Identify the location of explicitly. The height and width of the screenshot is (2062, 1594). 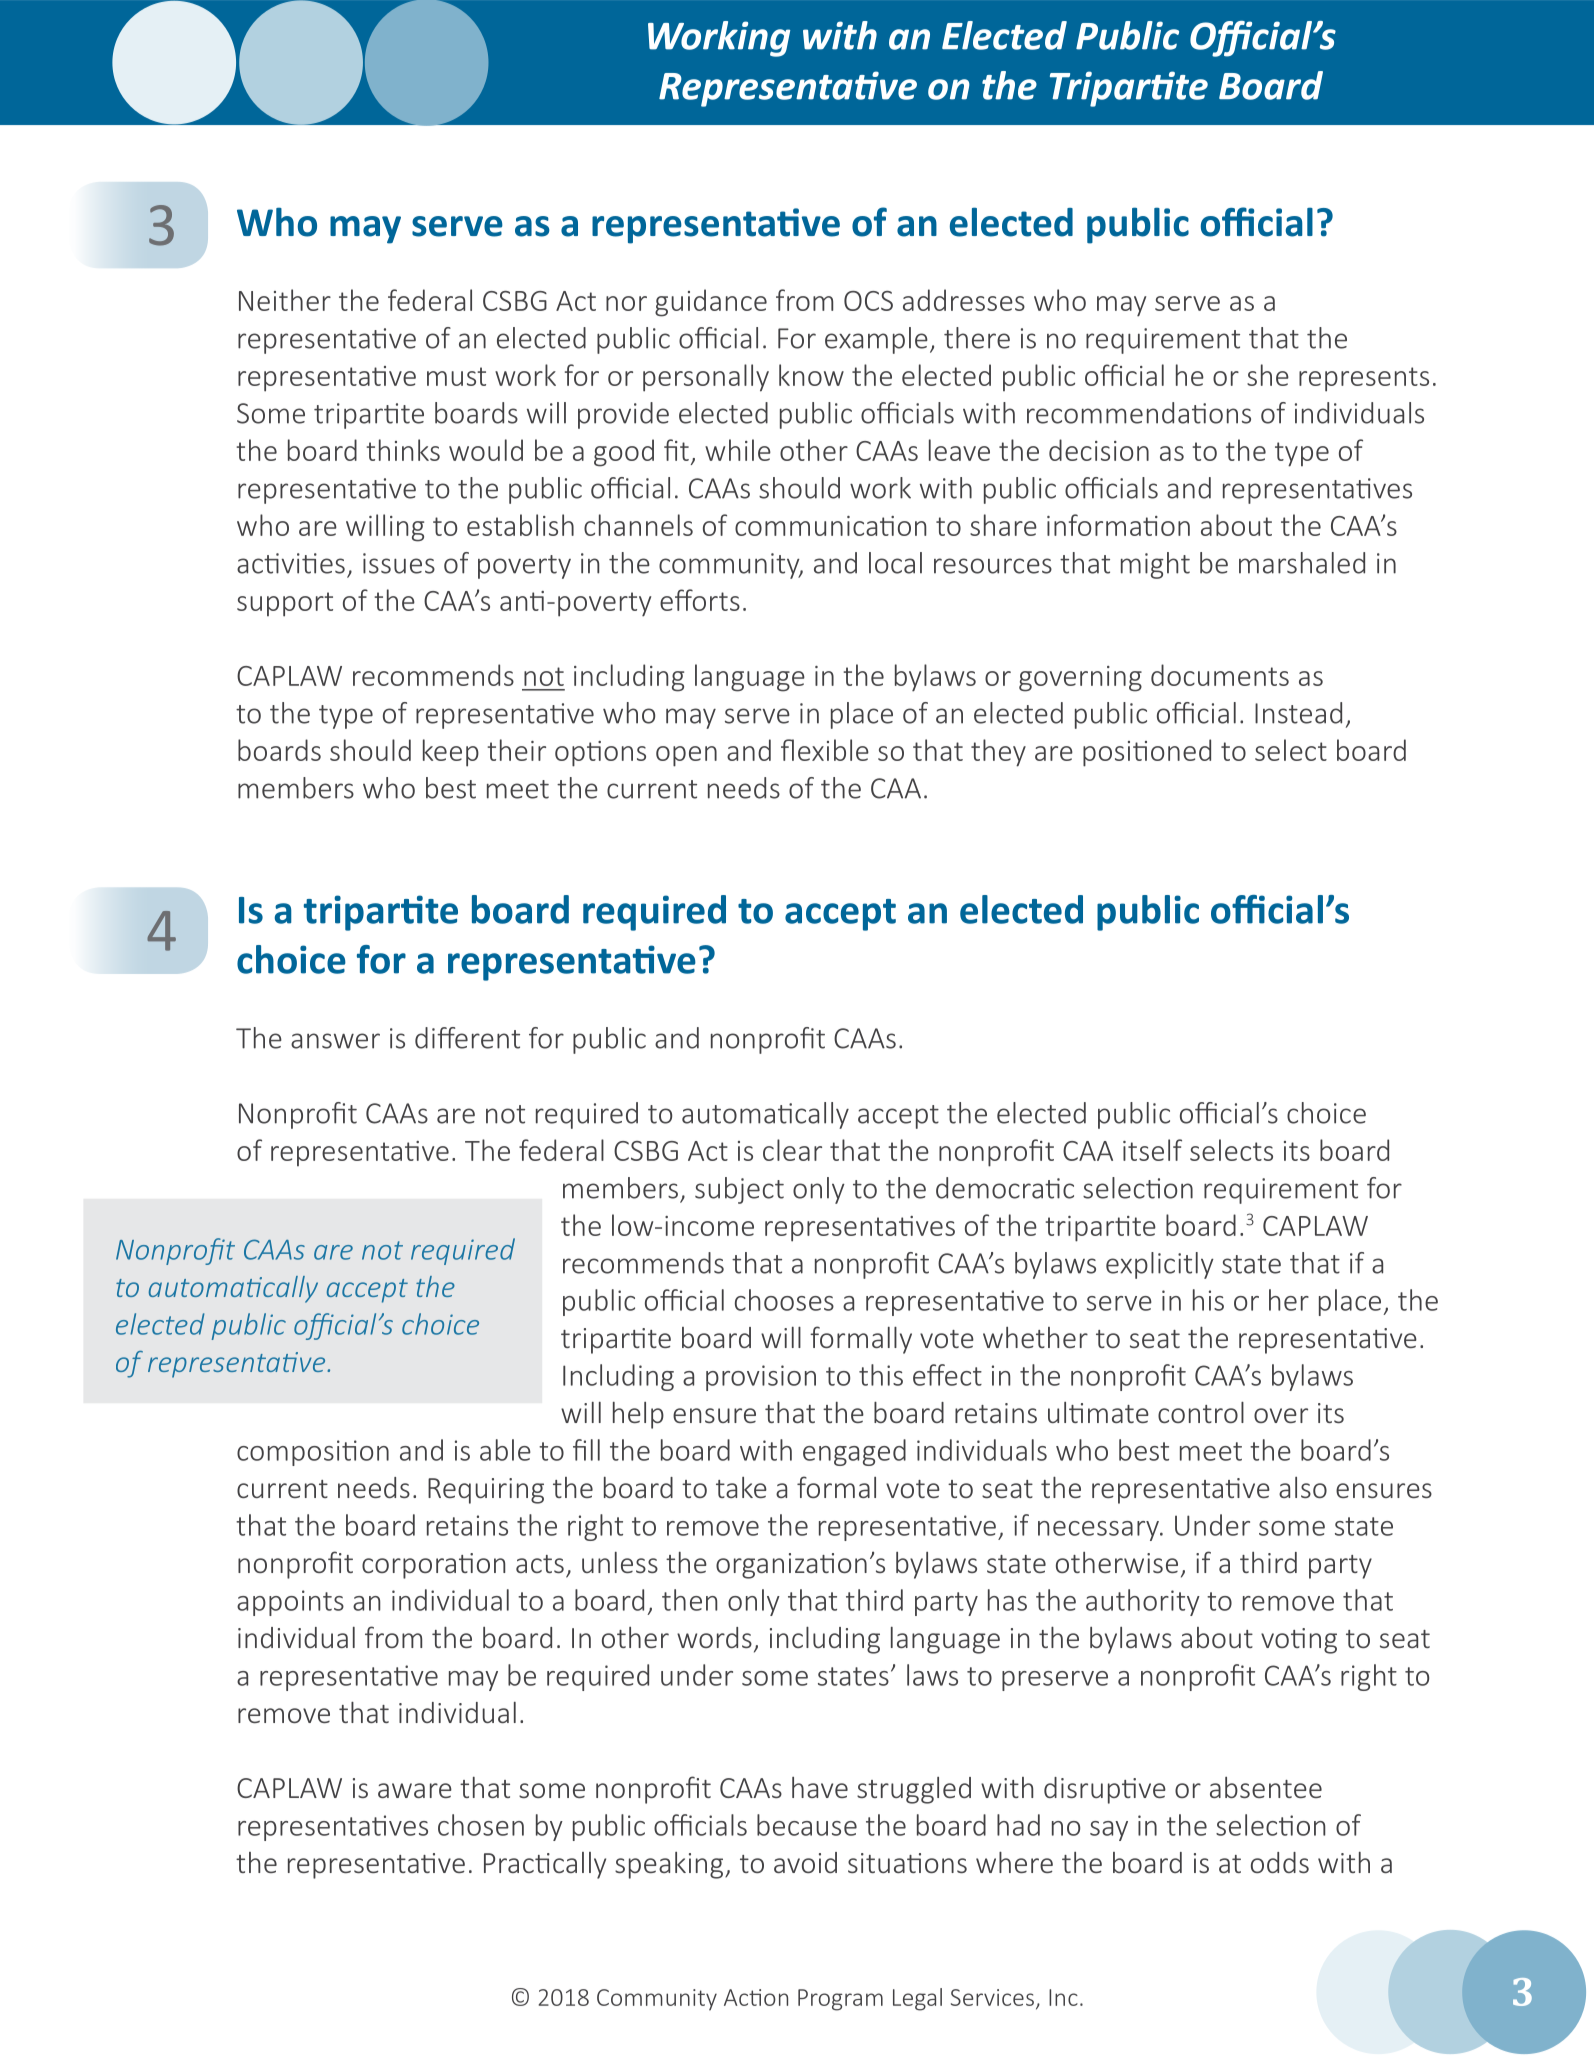
(1160, 1265).
